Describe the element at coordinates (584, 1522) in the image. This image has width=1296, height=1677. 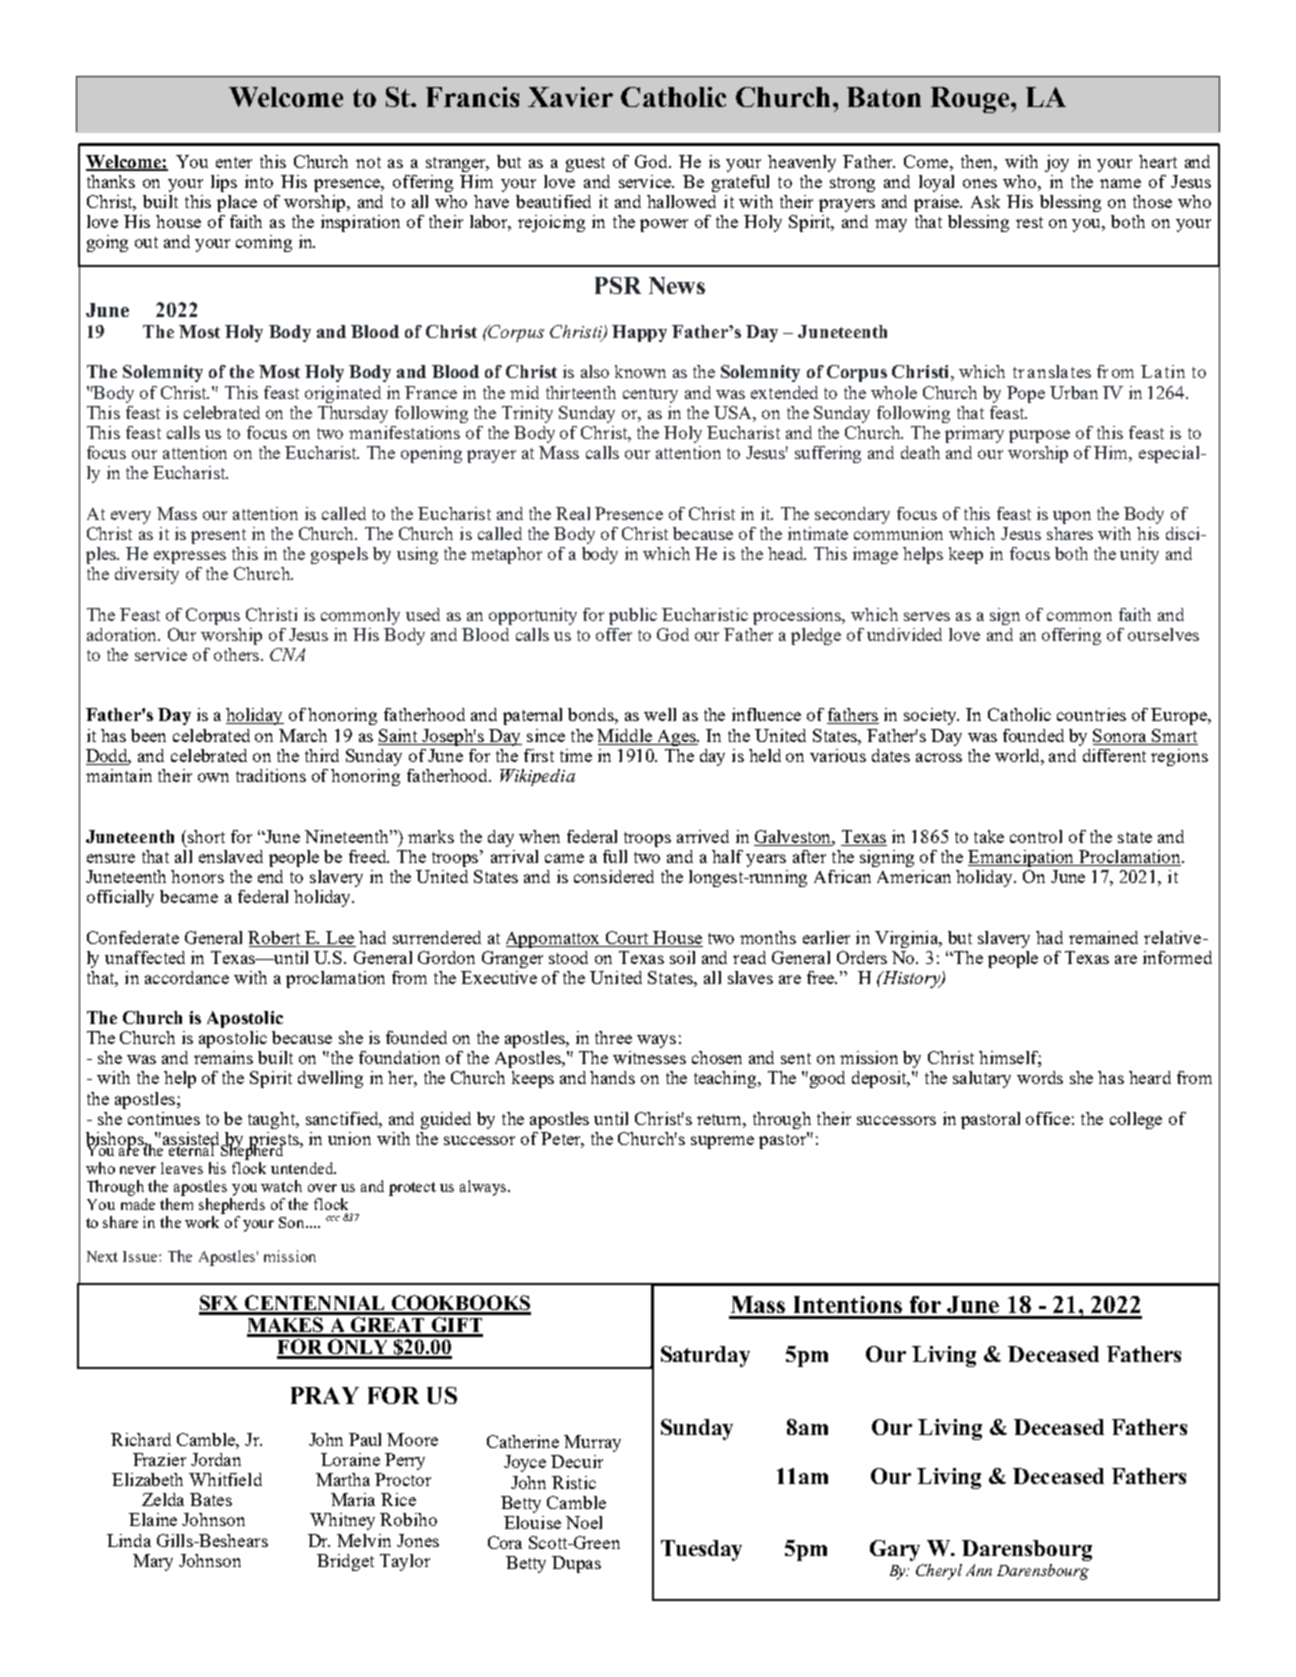
I see `Noel` at that location.
